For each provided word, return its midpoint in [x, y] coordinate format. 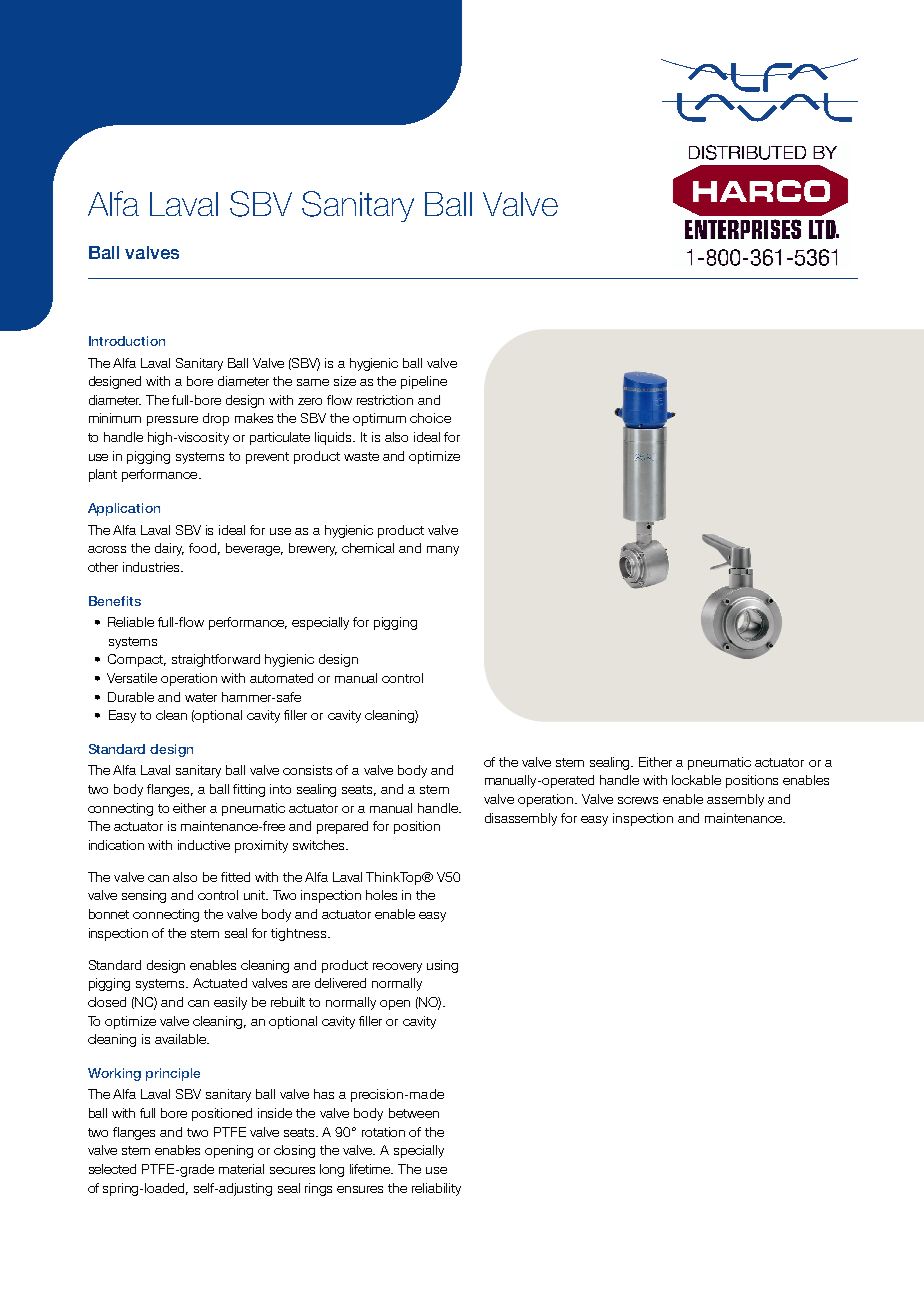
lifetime [371, 1169]
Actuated [220, 983]
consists [307, 770]
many [443, 551]
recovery [397, 968]
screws [638, 800]
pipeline [424, 382]
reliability [436, 1189]
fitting [249, 790]
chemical [368, 548]
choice [430, 418]
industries [152, 567]
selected [112, 1169]
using [442, 966]
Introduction [127, 341]
